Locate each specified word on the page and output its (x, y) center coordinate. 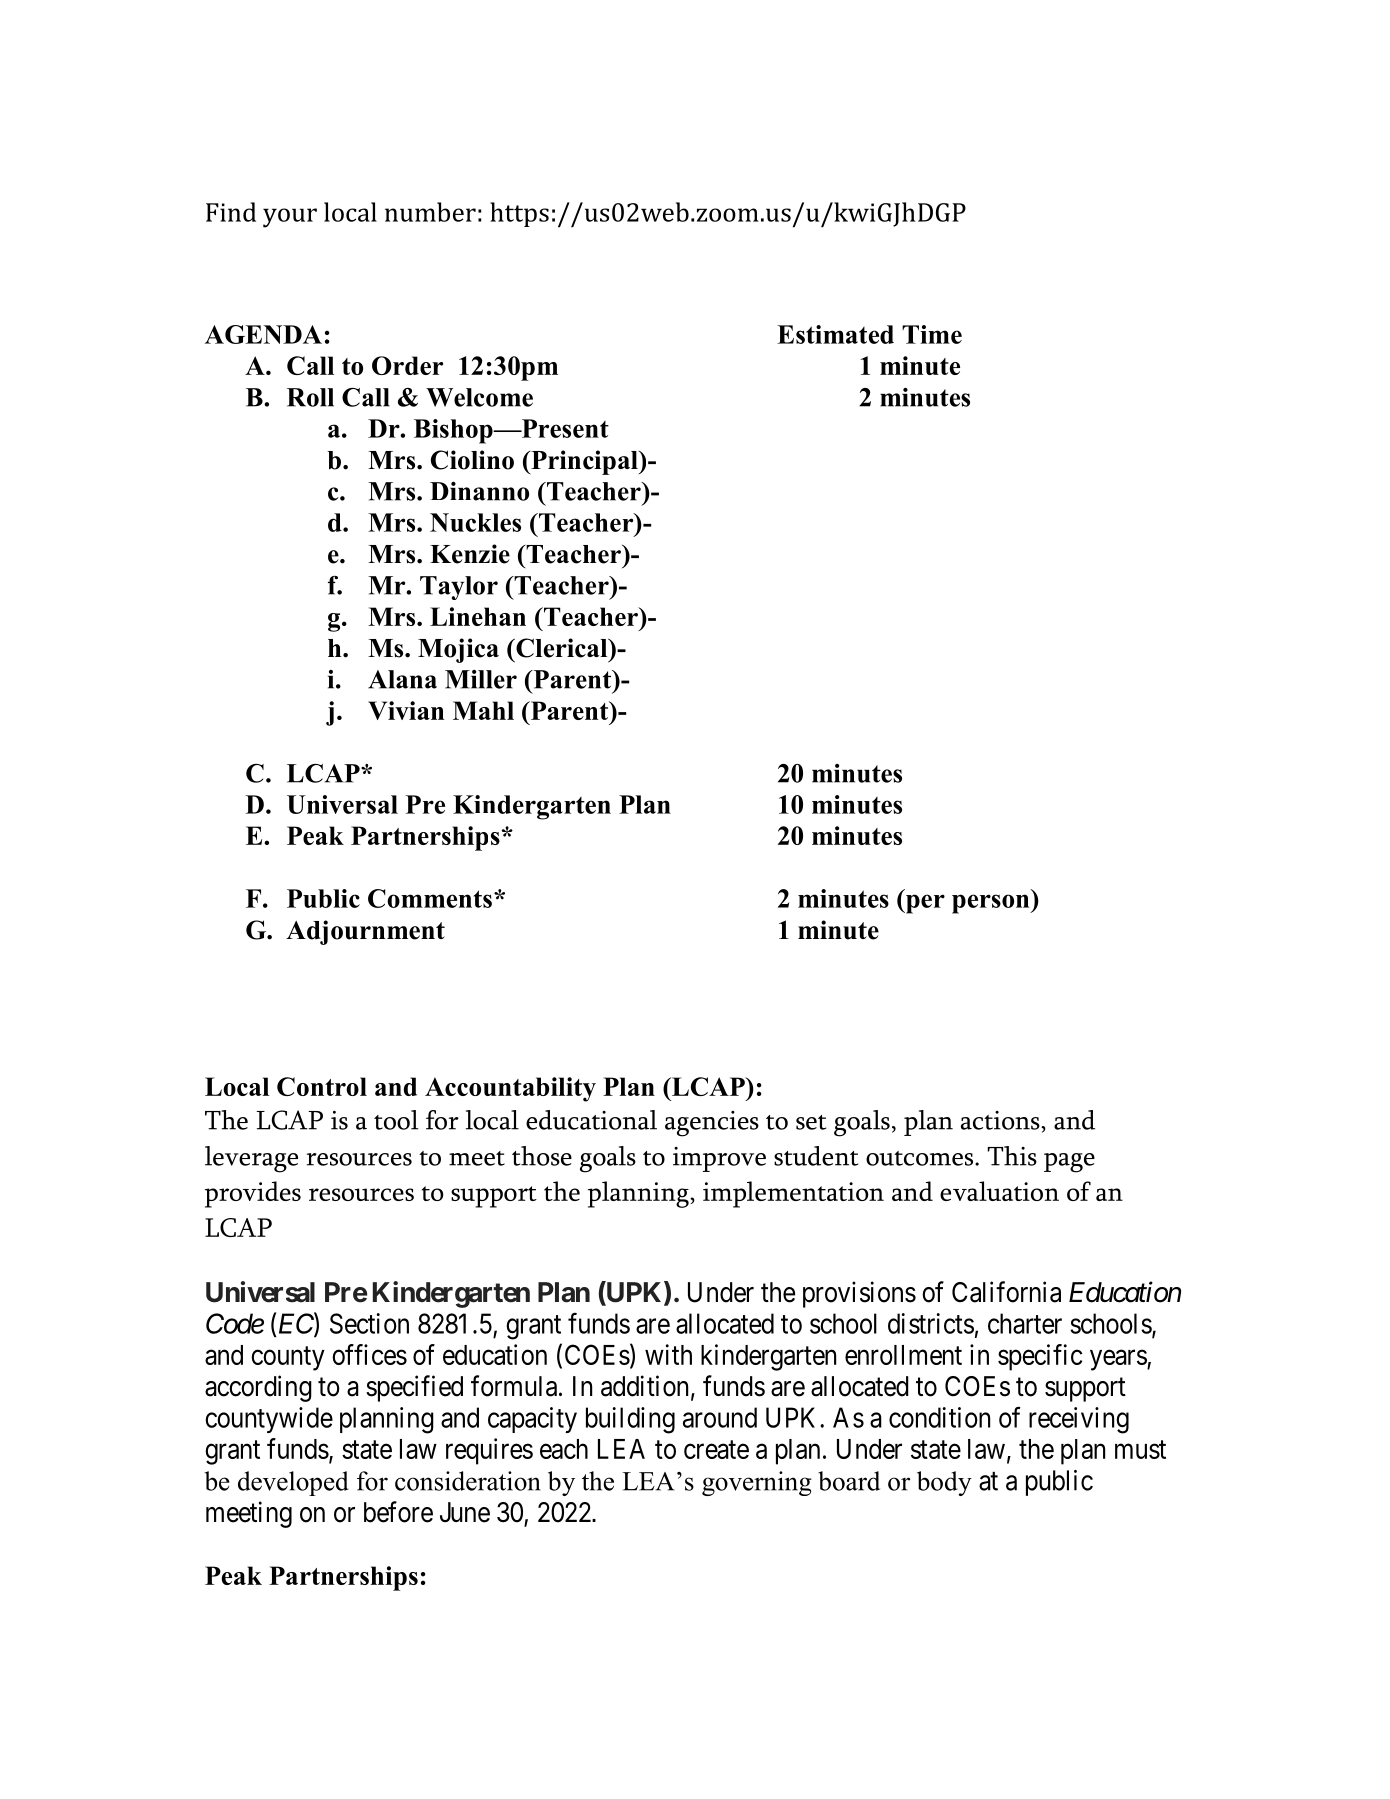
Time (932, 334)
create (716, 1450)
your (290, 218)
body (944, 1483)
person (992, 904)
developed (293, 1483)
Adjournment (365, 932)
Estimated (835, 334)
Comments (430, 898)
